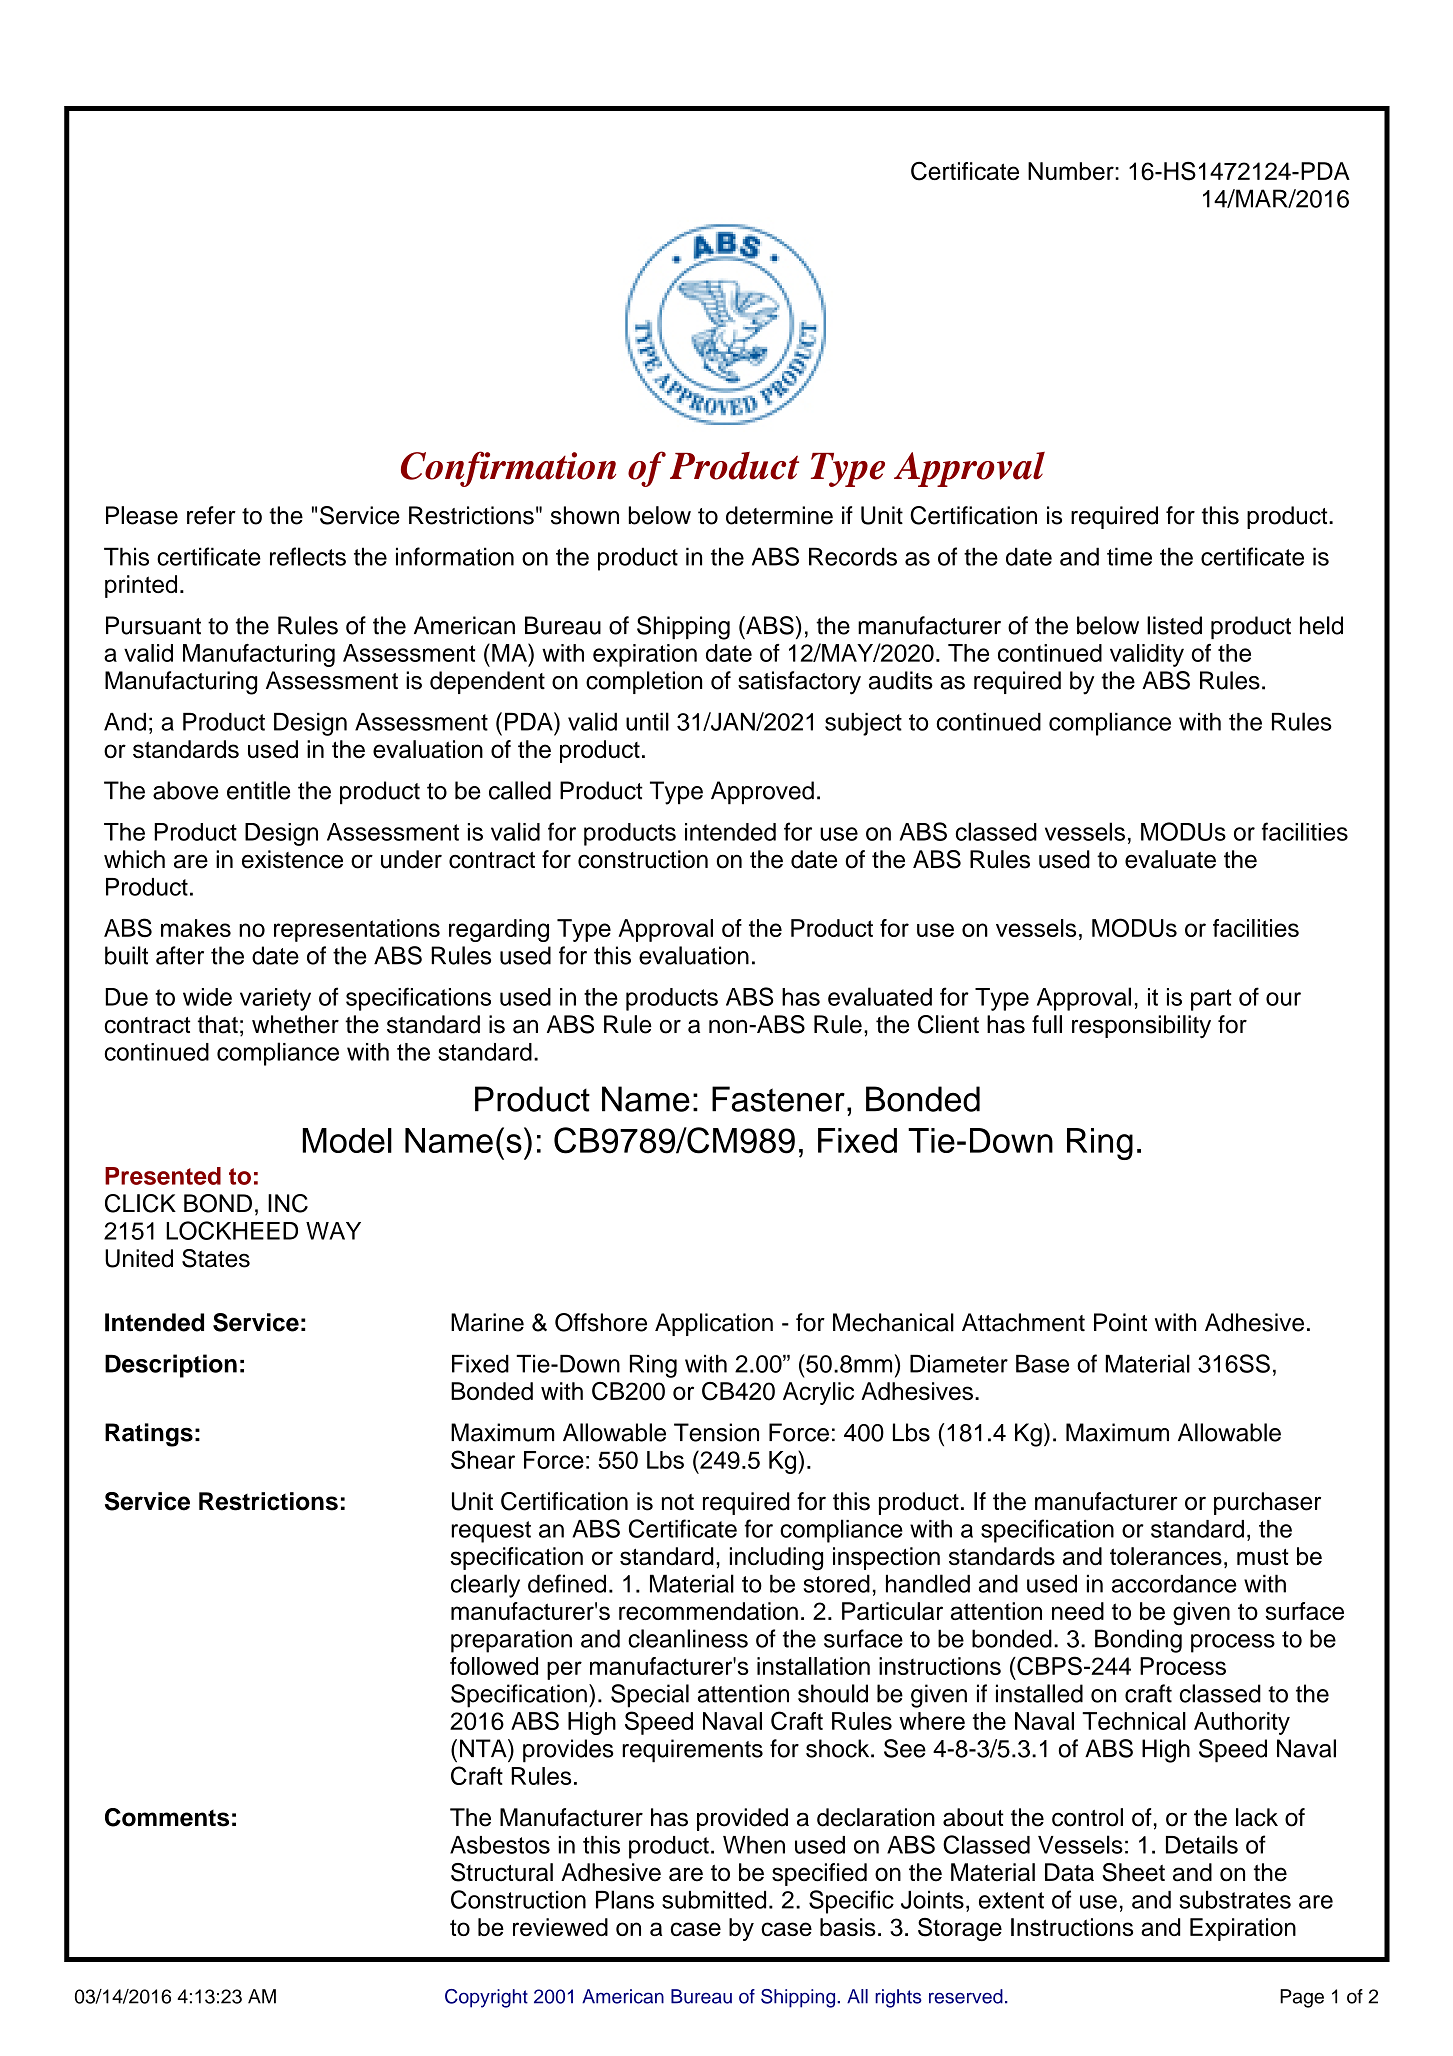 This image has height=2056, width=1453. What do you see at coordinates (308, 556) in the image?
I see `reflects` at bounding box center [308, 556].
